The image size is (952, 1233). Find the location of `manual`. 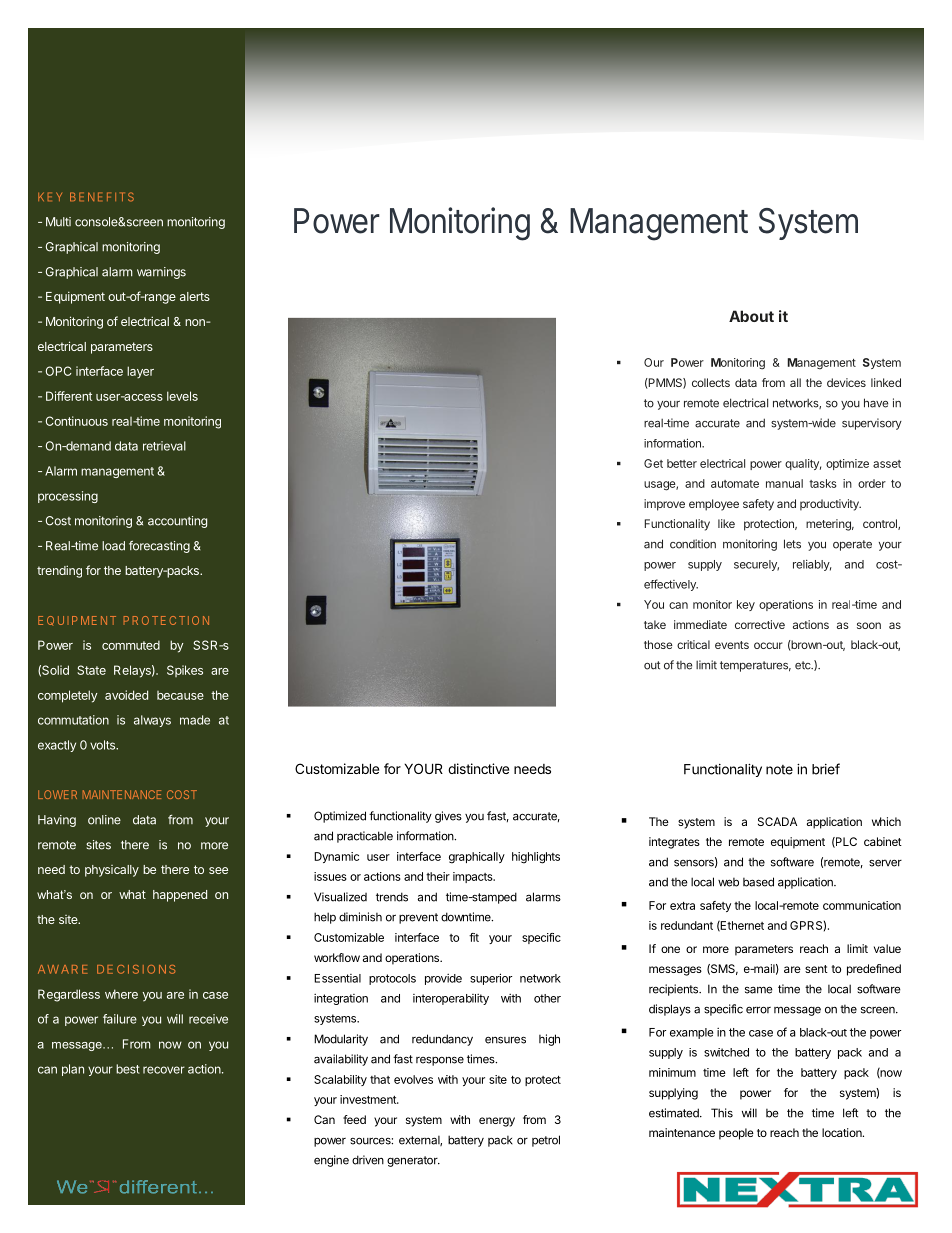

manual is located at coordinates (784, 483).
